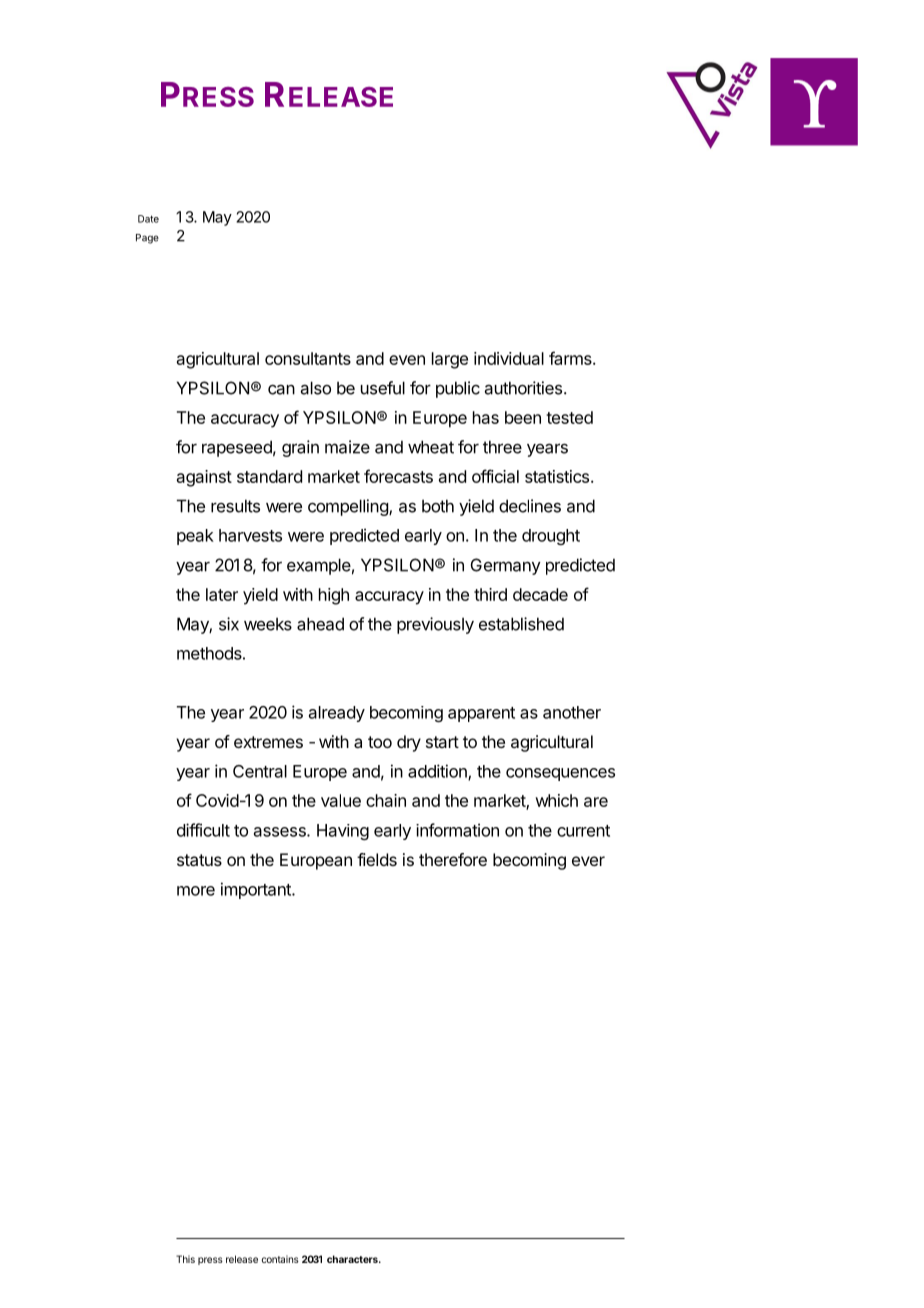 The width and height of the screenshot is (924, 1308). What do you see at coordinates (530, 506) in the screenshot?
I see `declines` at bounding box center [530, 506].
